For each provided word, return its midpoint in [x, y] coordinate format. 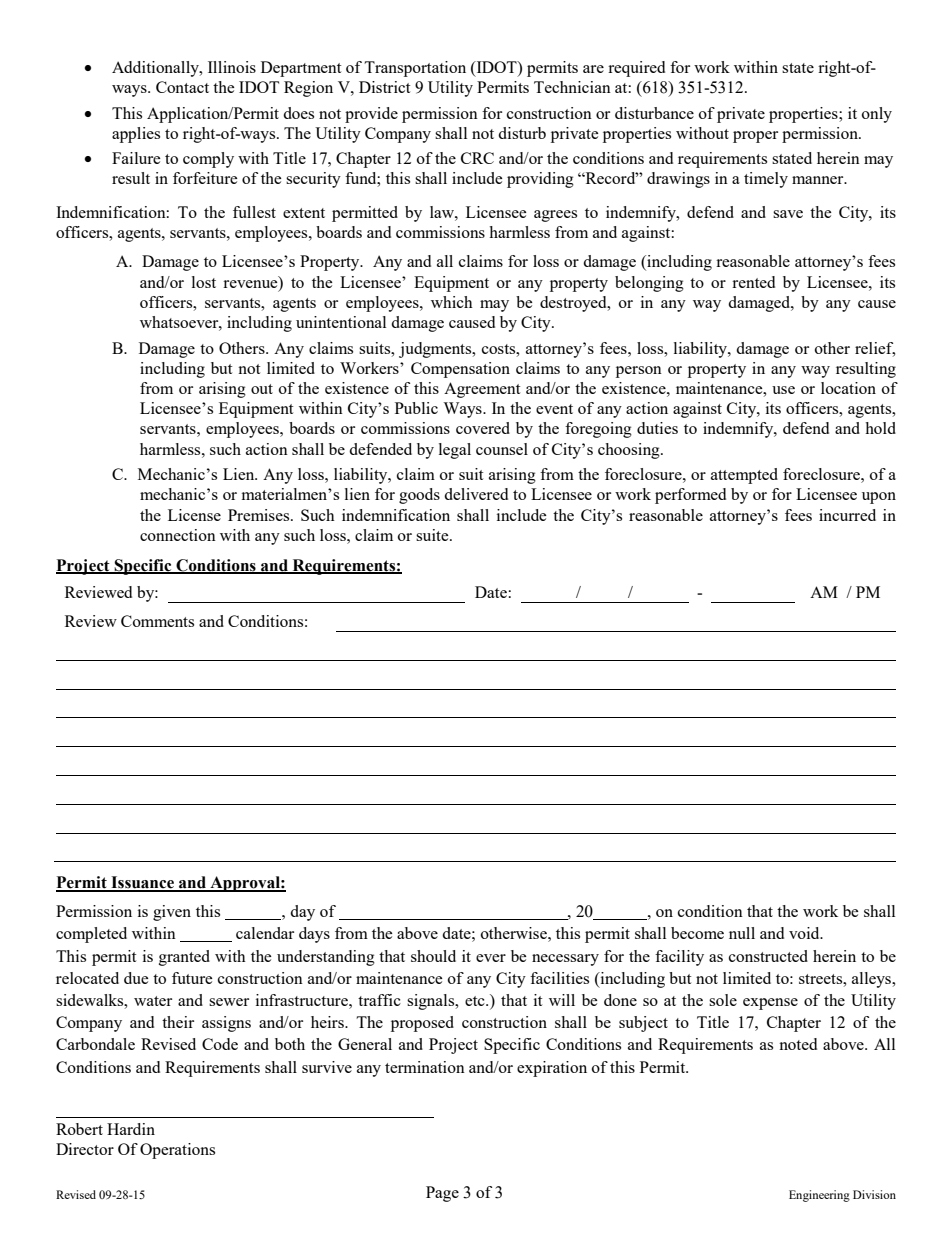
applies [136, 135]
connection [178, 535]
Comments [157, 621]
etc [476, 1001]
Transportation [415, 69]
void [805, 933]
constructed [768, 956]
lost [204, 282]
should [433, 956]
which [452, 302]
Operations [177, 1151]
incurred [847, 515]
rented [753, 282]
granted [184, 958]
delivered [476, 494]
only [877, 115]
